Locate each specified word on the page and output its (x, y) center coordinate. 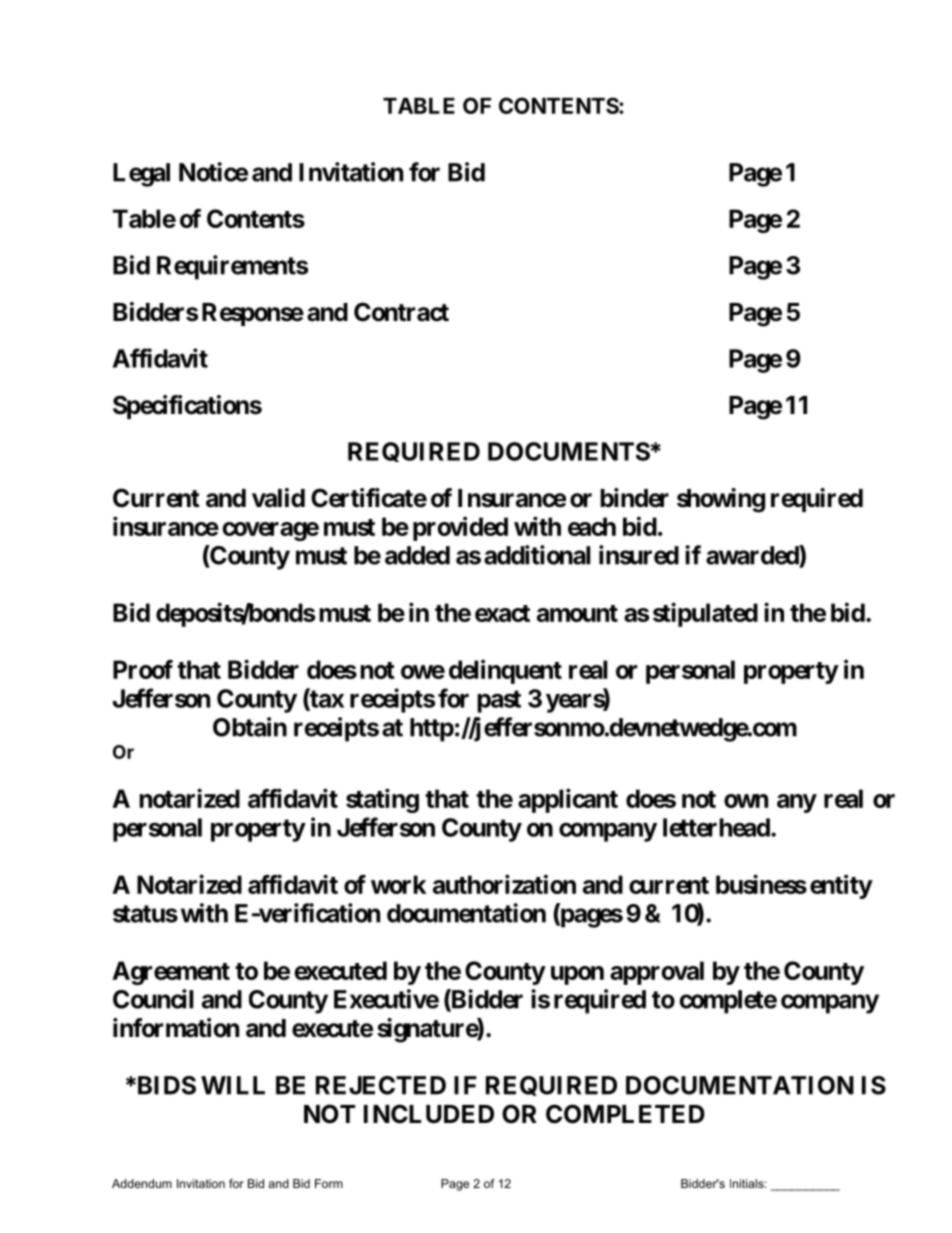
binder (634, 498)
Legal (141, 175)
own (746, 801)
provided (460, 528)
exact (502, 613)
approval (657, 973)
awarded (753, 556)
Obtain (250, 727)
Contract (401, 312)
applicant (568, 800)
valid (278, 498)
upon (577, 975)
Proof (143, 669)
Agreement (171, 973)
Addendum (142, 1183)
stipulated (705, 614)
